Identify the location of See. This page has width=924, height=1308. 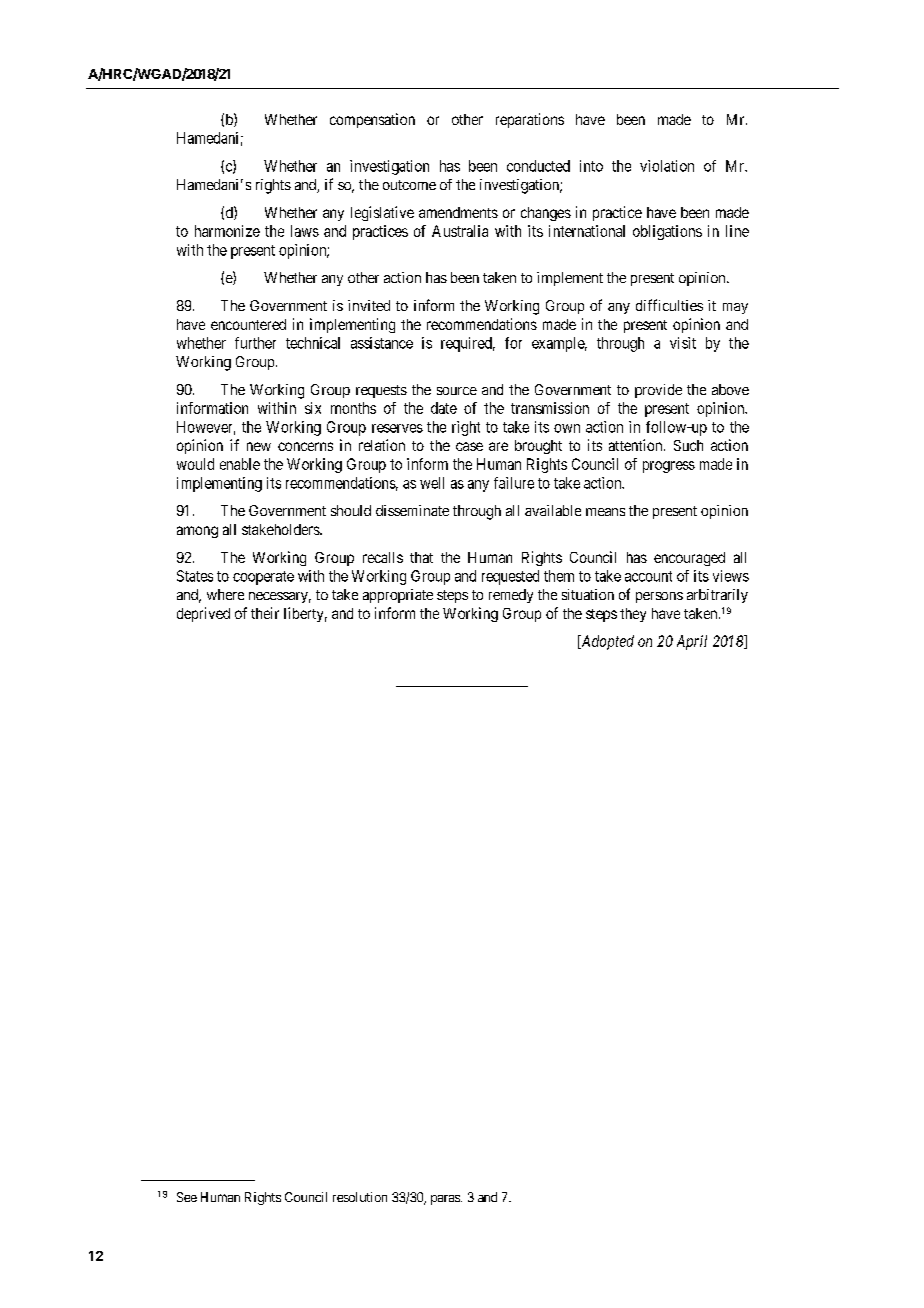
(187, 1197).
